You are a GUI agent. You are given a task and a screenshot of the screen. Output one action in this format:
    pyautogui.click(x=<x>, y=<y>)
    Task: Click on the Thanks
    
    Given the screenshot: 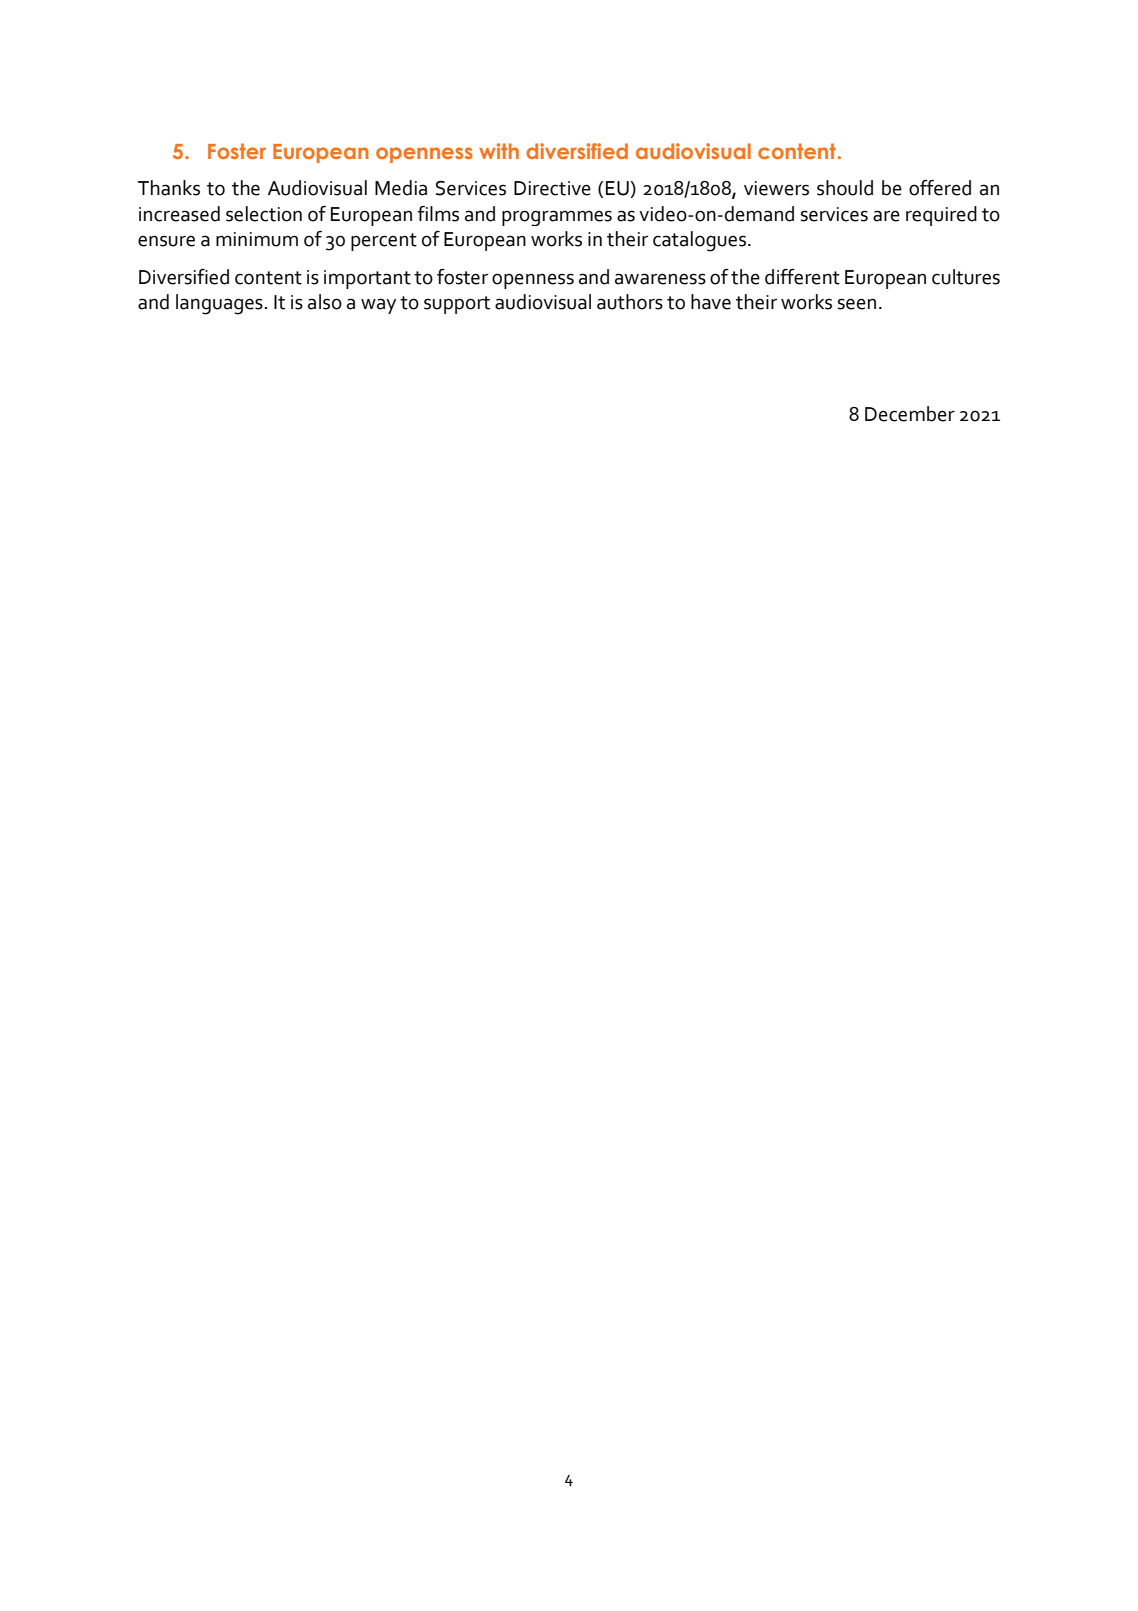 What is the action you would take?
    pyautogui.click(x=169, y=188)
